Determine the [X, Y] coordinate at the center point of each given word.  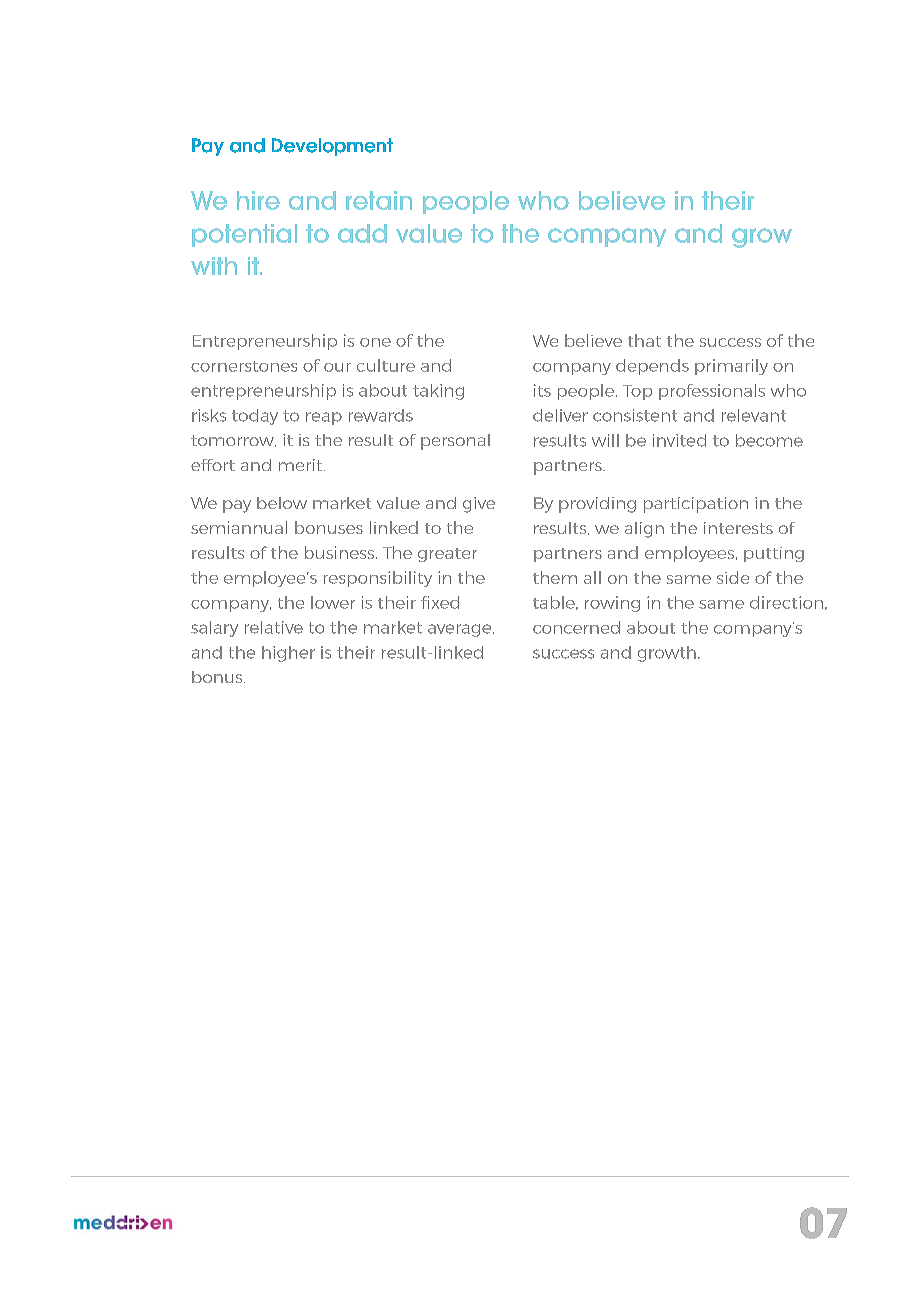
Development [332, 147]
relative [274, 627]
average [461, 630]
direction [786, 602]
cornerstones [244, 366]
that [644, 340]
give [479, 505]
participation [696, 505]
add [362, 233]
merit [302, 465]
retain [379, 200]
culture [386, 365]
